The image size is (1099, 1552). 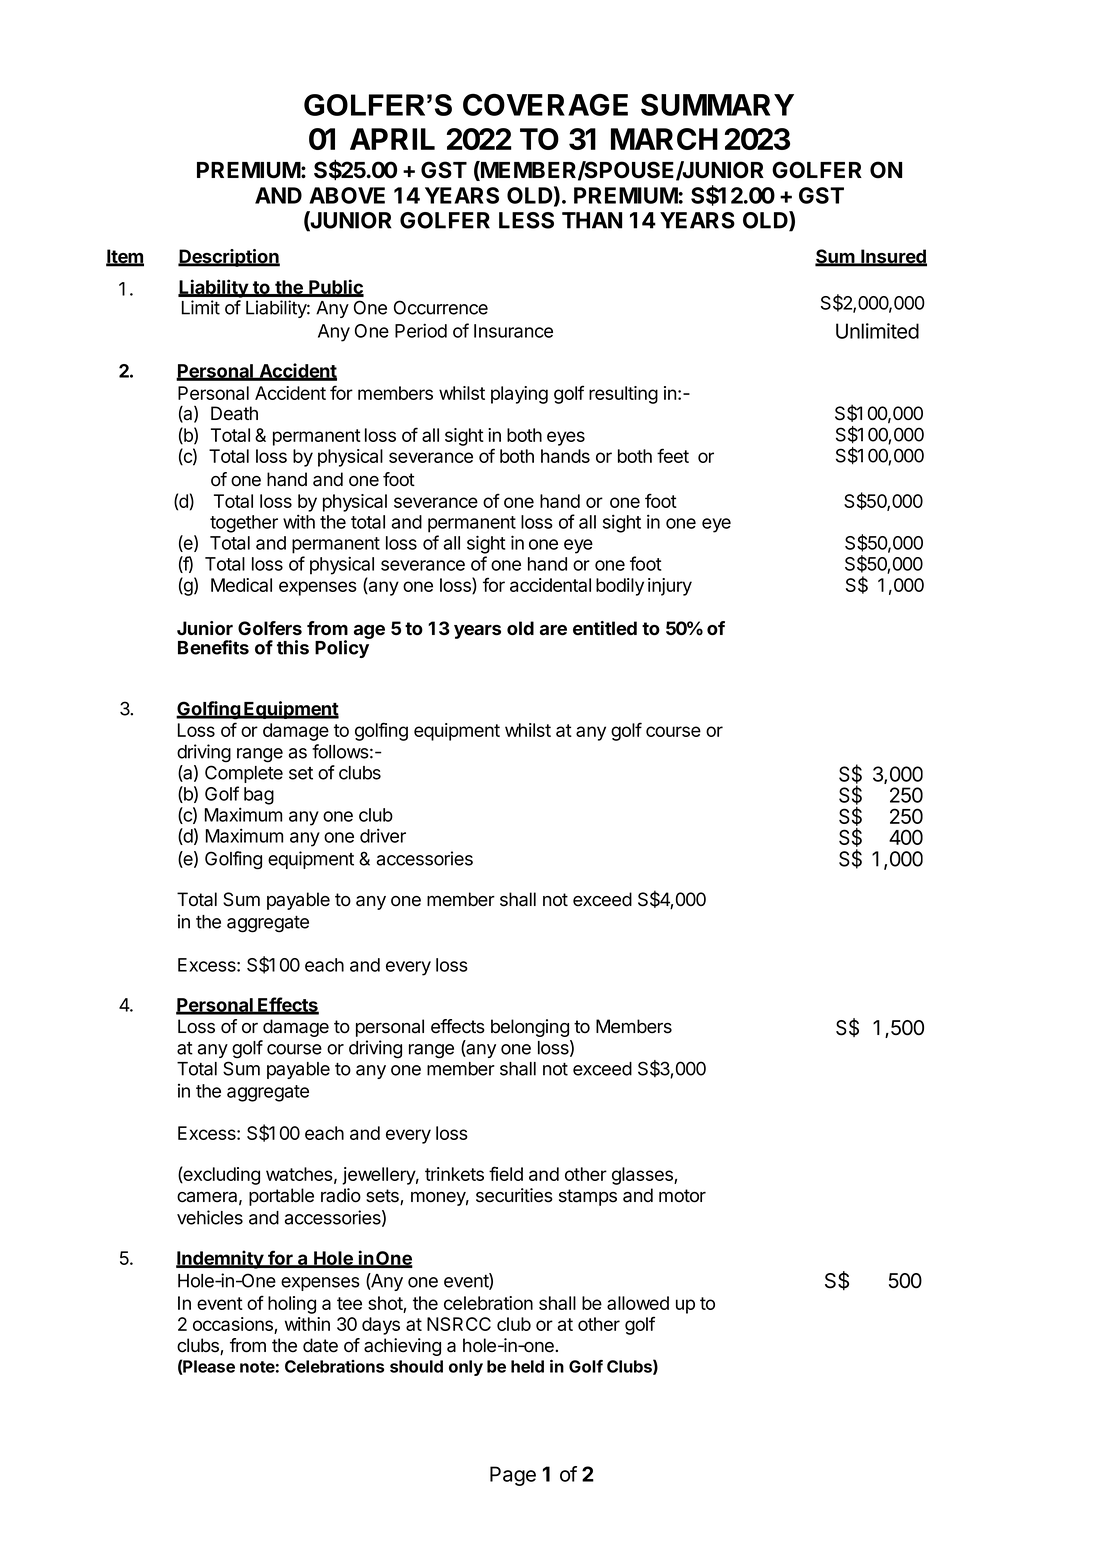 I want to click on note, so click(x=257, y=1367).
